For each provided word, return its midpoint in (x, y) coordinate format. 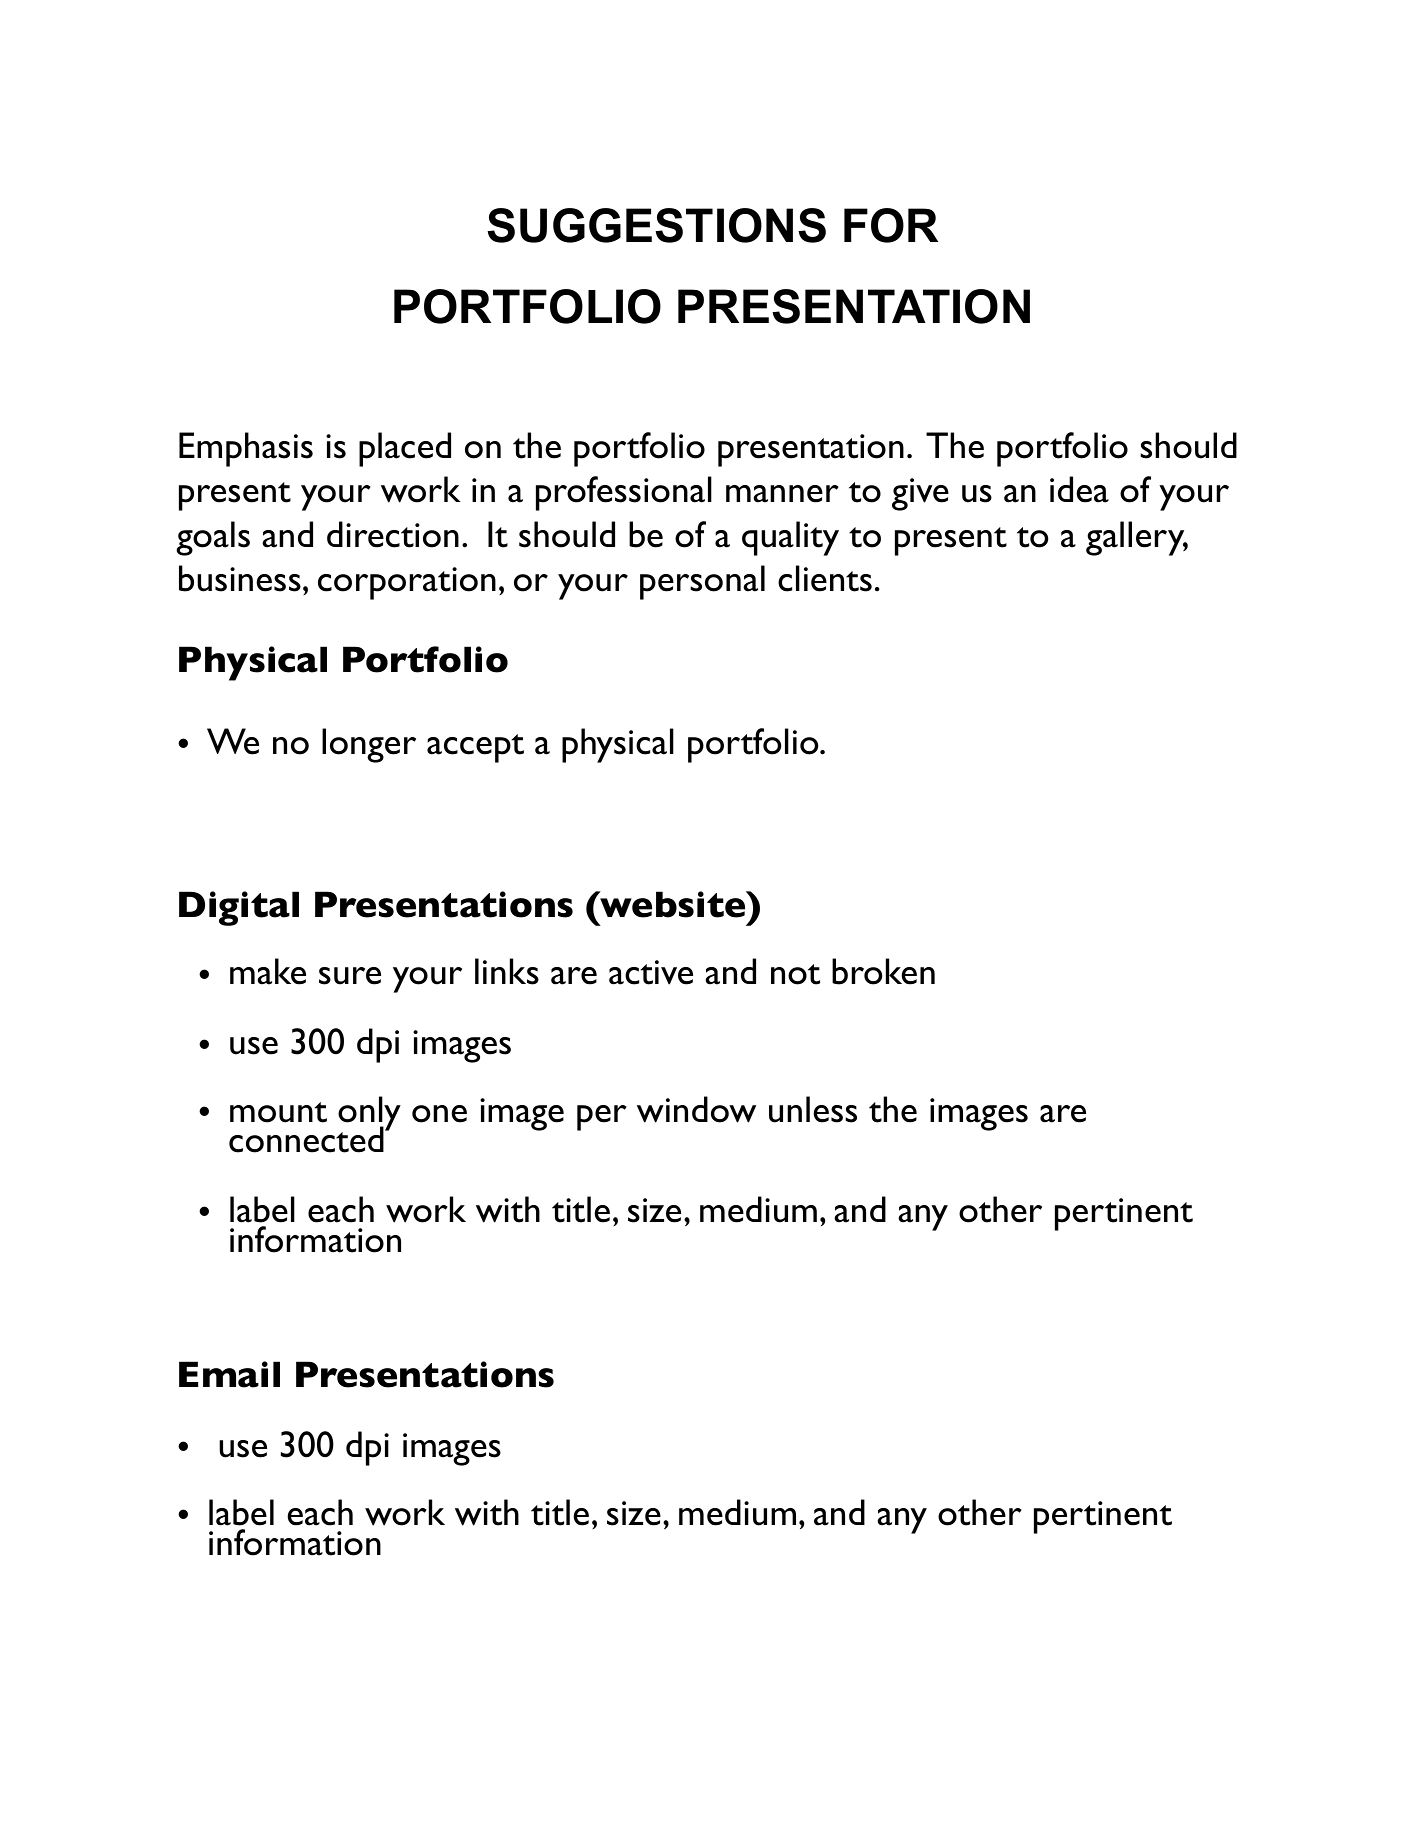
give (920, 494)
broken (883, 971)
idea (1079, 489)
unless (813, 1109)
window (696, 1109)
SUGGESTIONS (656, 225)
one (439, 1114)
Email (229, 1374)
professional (624, 493)
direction (393, 534)
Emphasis (246, 449)
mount (278, 1112)
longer (369, 745)
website (673, 904)
